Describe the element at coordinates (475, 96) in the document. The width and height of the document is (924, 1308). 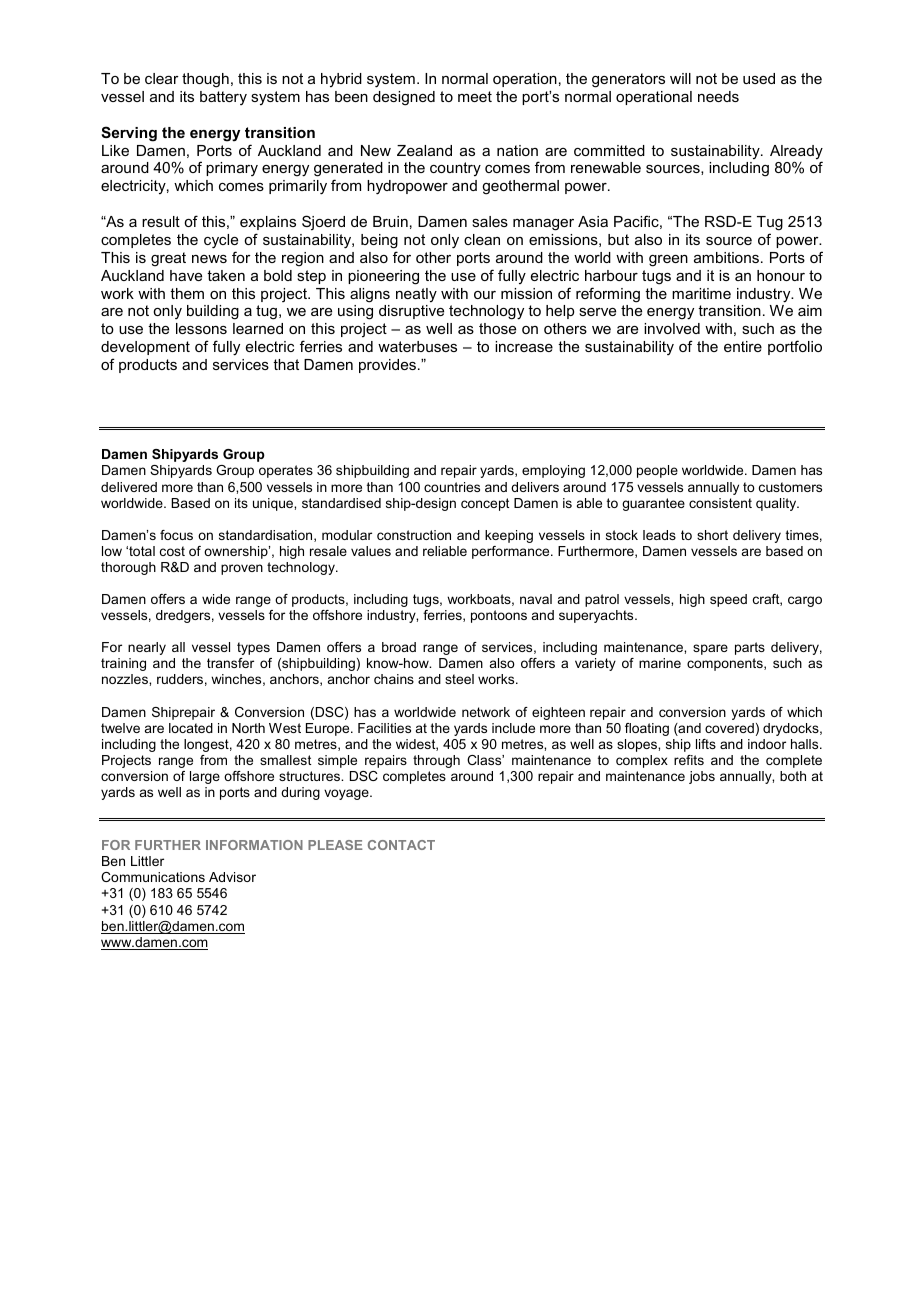
I see `meet` at that location.
